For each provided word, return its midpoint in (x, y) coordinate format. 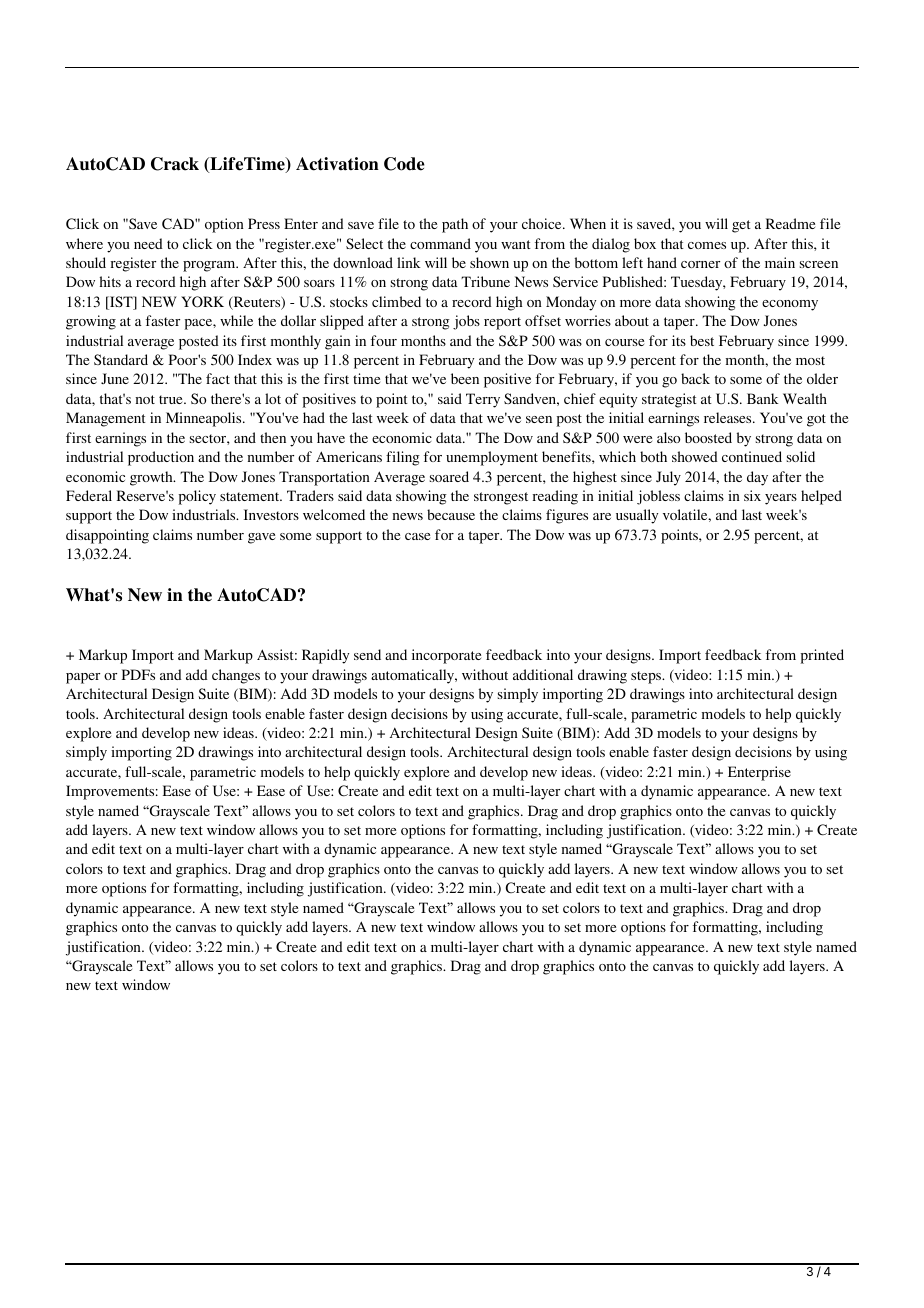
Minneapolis (205, 419)
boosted (708, 437)
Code (404, 164)
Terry (483, 400)
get (741, 226)
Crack (175, 164)
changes (236, 676)
